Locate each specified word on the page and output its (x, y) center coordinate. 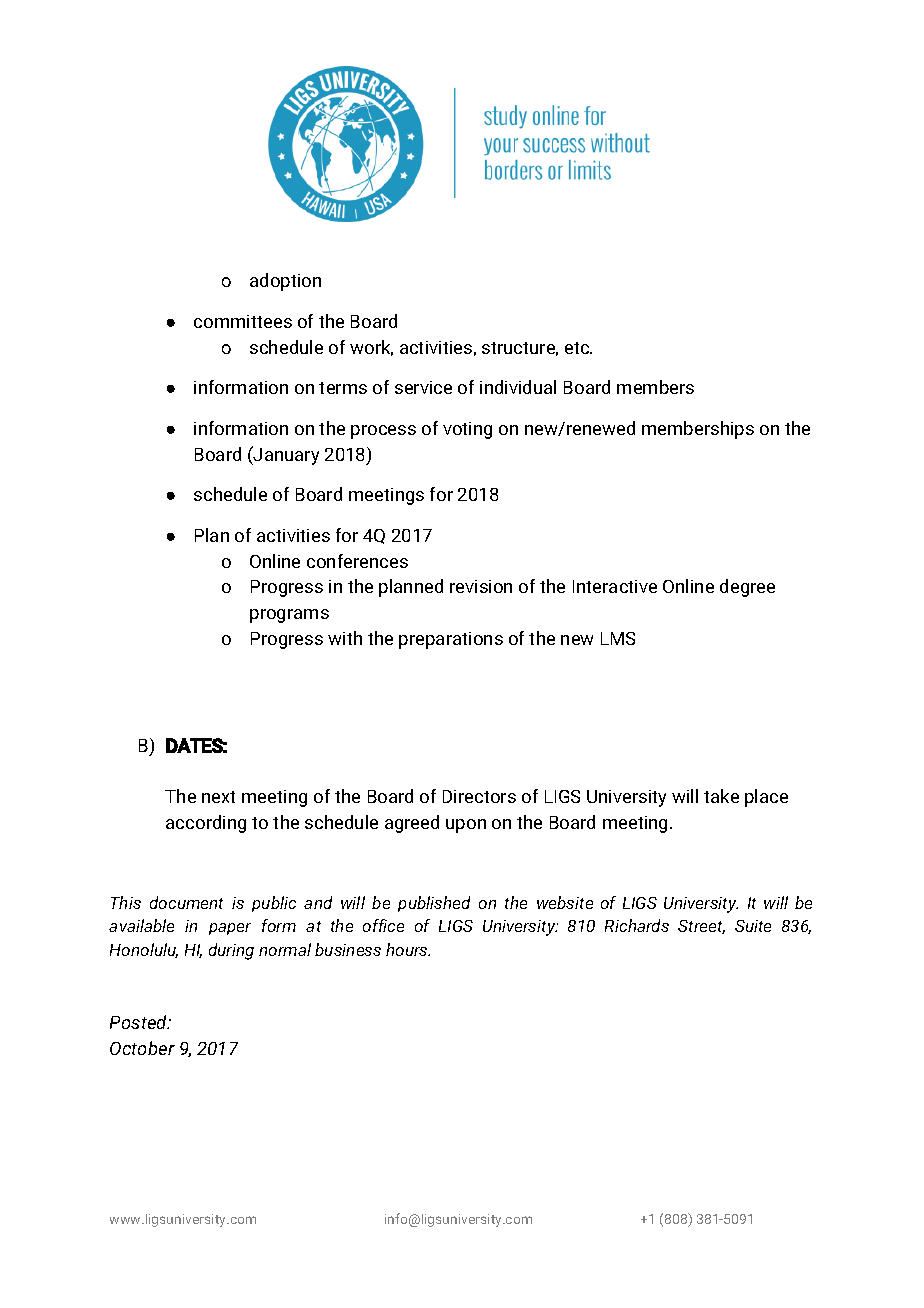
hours (408, 949)
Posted (140, 1022)
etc (578, 348)
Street (701, 927)
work (371, 348)
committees (243, 321)
